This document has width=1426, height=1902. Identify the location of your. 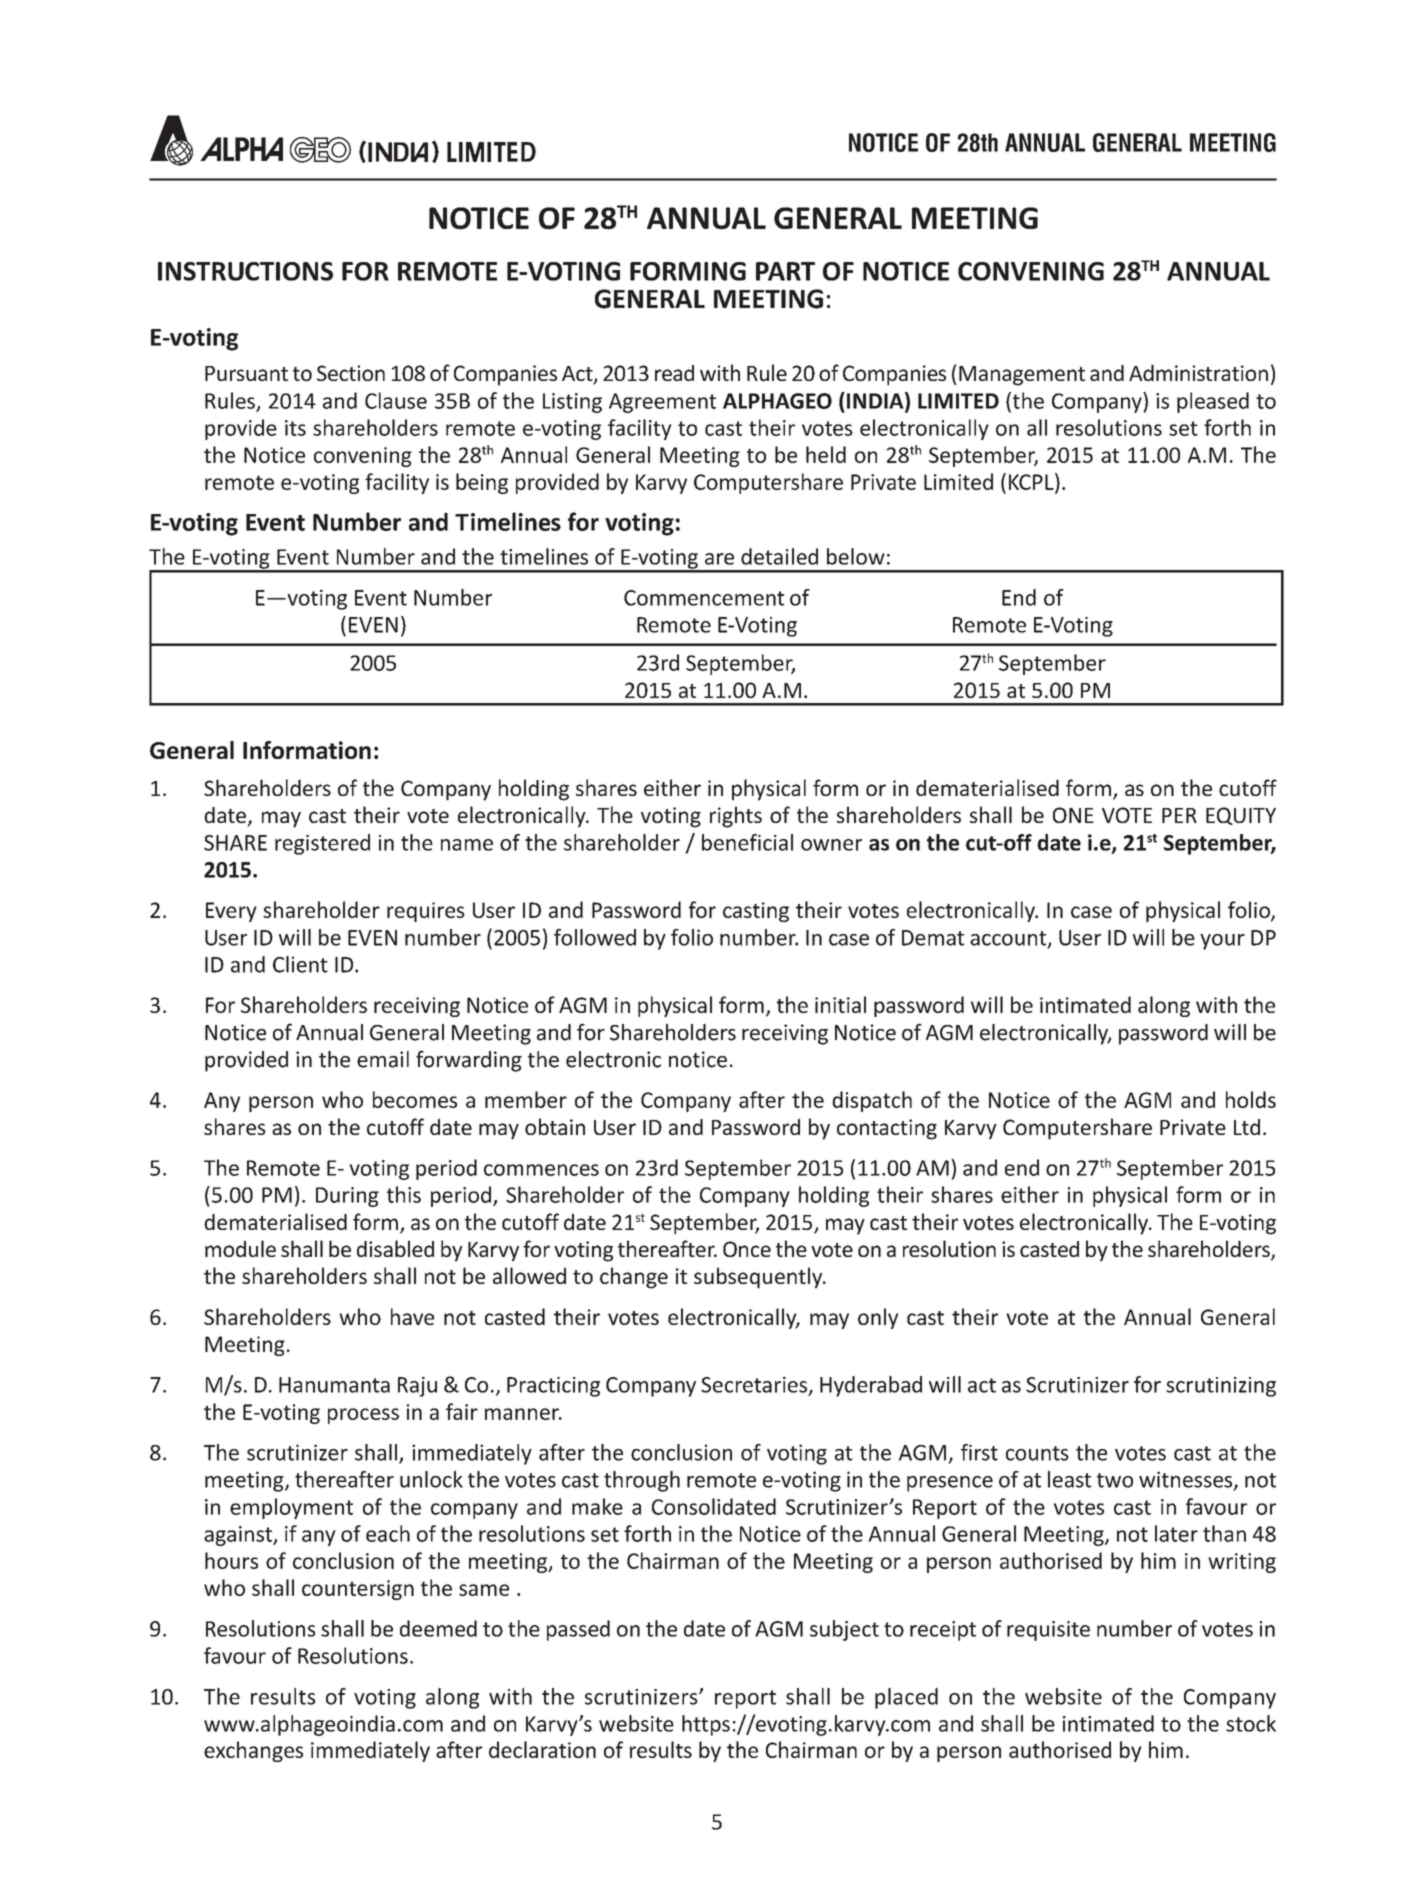
(1222, 942).
